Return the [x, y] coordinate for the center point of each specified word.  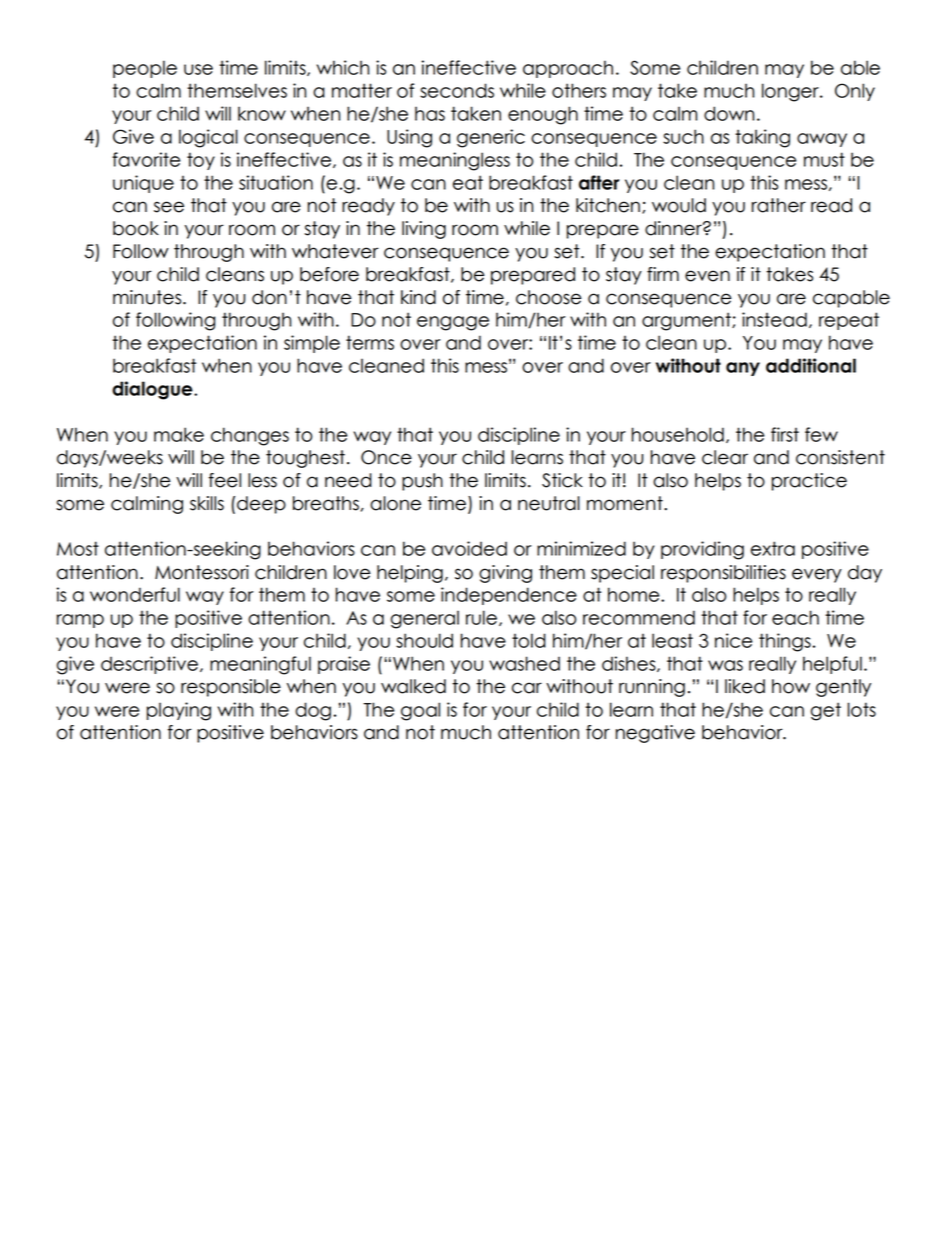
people [145, 69]
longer [791, 92]
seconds [457, 90]
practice [809, 482]
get [826, 711]
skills [207, 503]
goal [420, 711]
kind [418, 297]
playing [179, 711]
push [422, 482]
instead [774, 319]
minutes [148, 297]
